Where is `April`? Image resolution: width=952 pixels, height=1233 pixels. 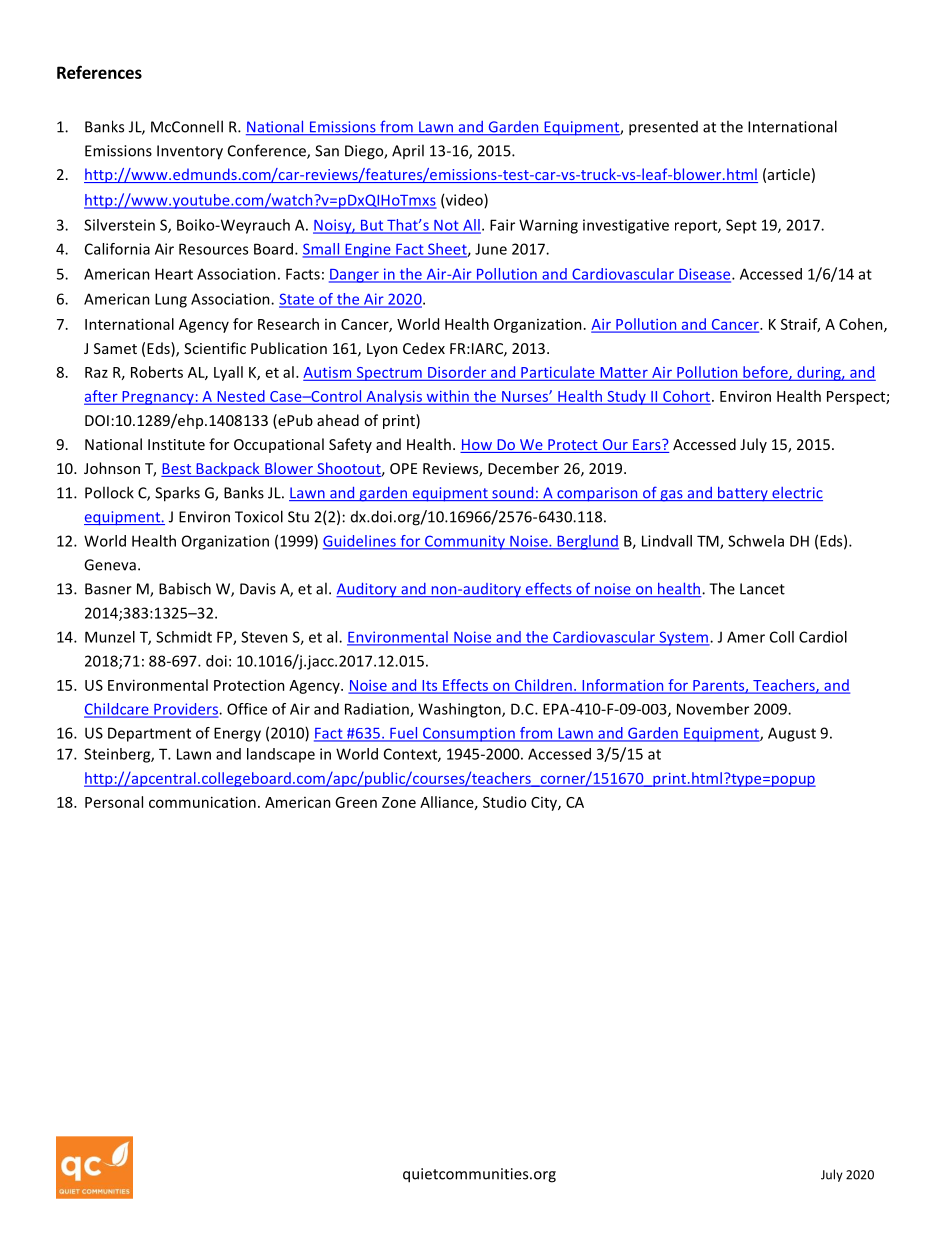
April is located at coordinates (408, 151).
